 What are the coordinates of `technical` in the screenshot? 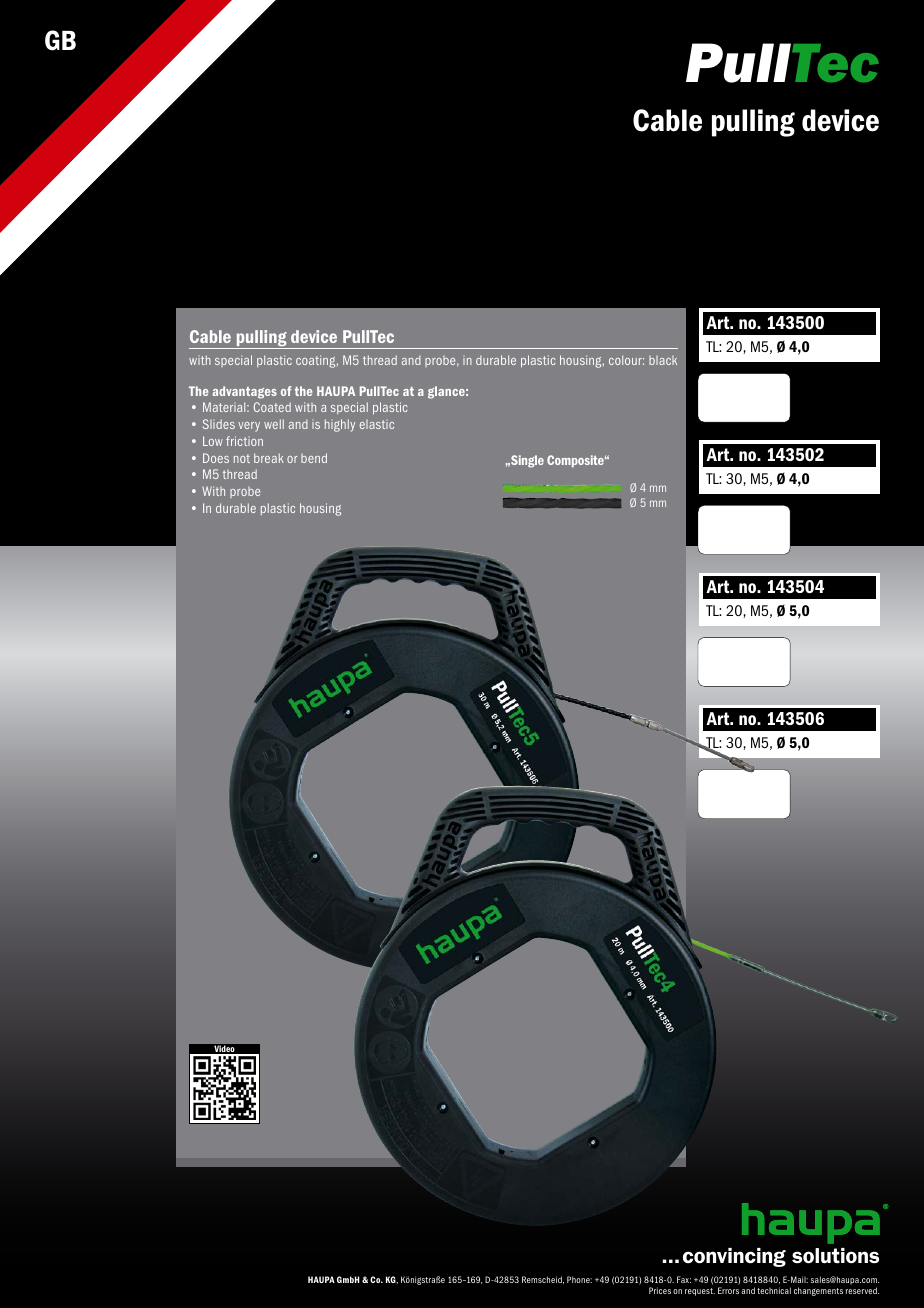 It's located at (774, 1290).
